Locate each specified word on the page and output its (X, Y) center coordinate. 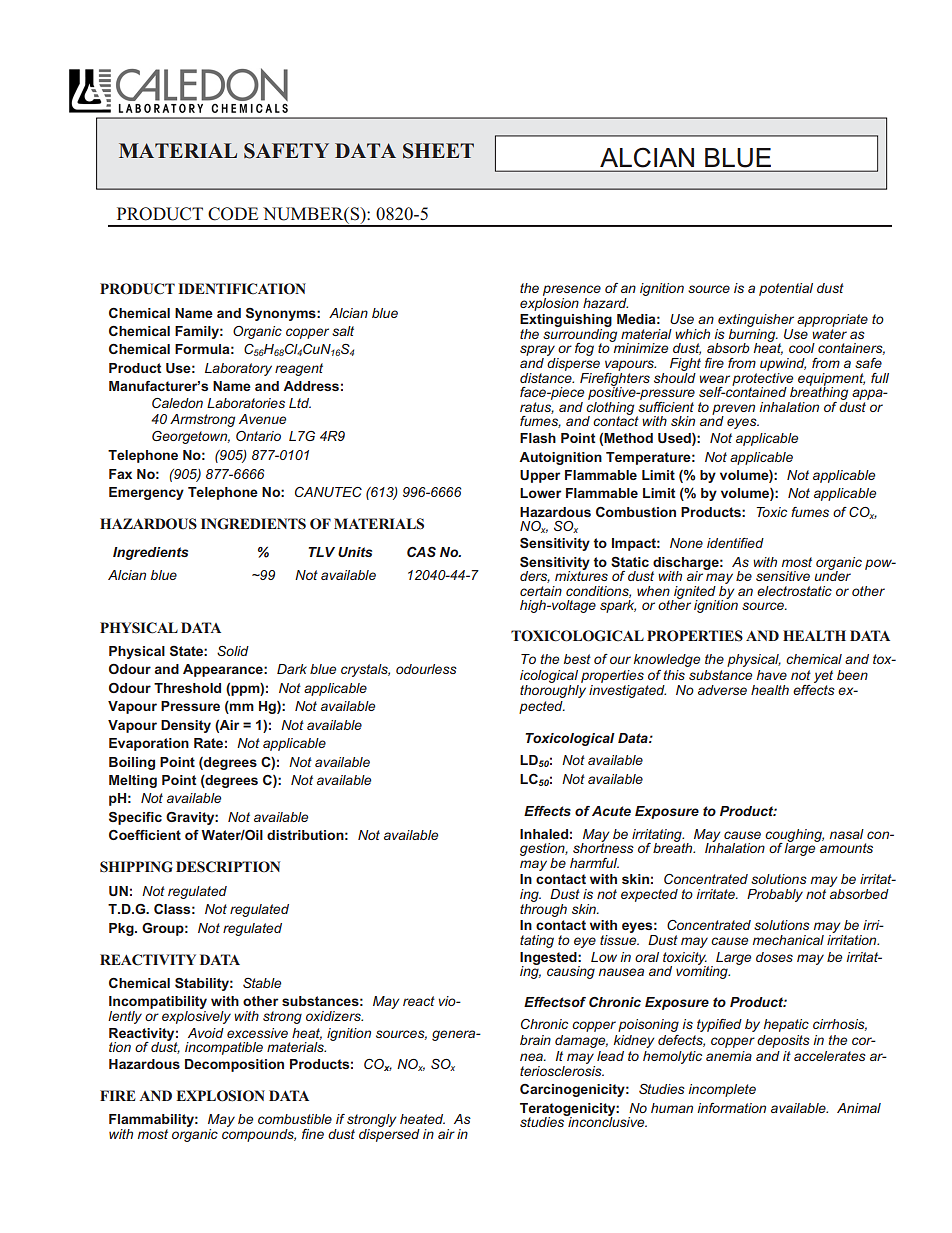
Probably (775, 895)
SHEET (438, 151)
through (543, 909)
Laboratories (246, 403)
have (772, 675)
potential (786, 289)
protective (763, 379)
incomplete (722, 1090)
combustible (295, 1119)
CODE (233, 214)
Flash (538, 438)
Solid (233, 651)
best (577, 659)
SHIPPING (136, 867)
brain (535, 1040)
